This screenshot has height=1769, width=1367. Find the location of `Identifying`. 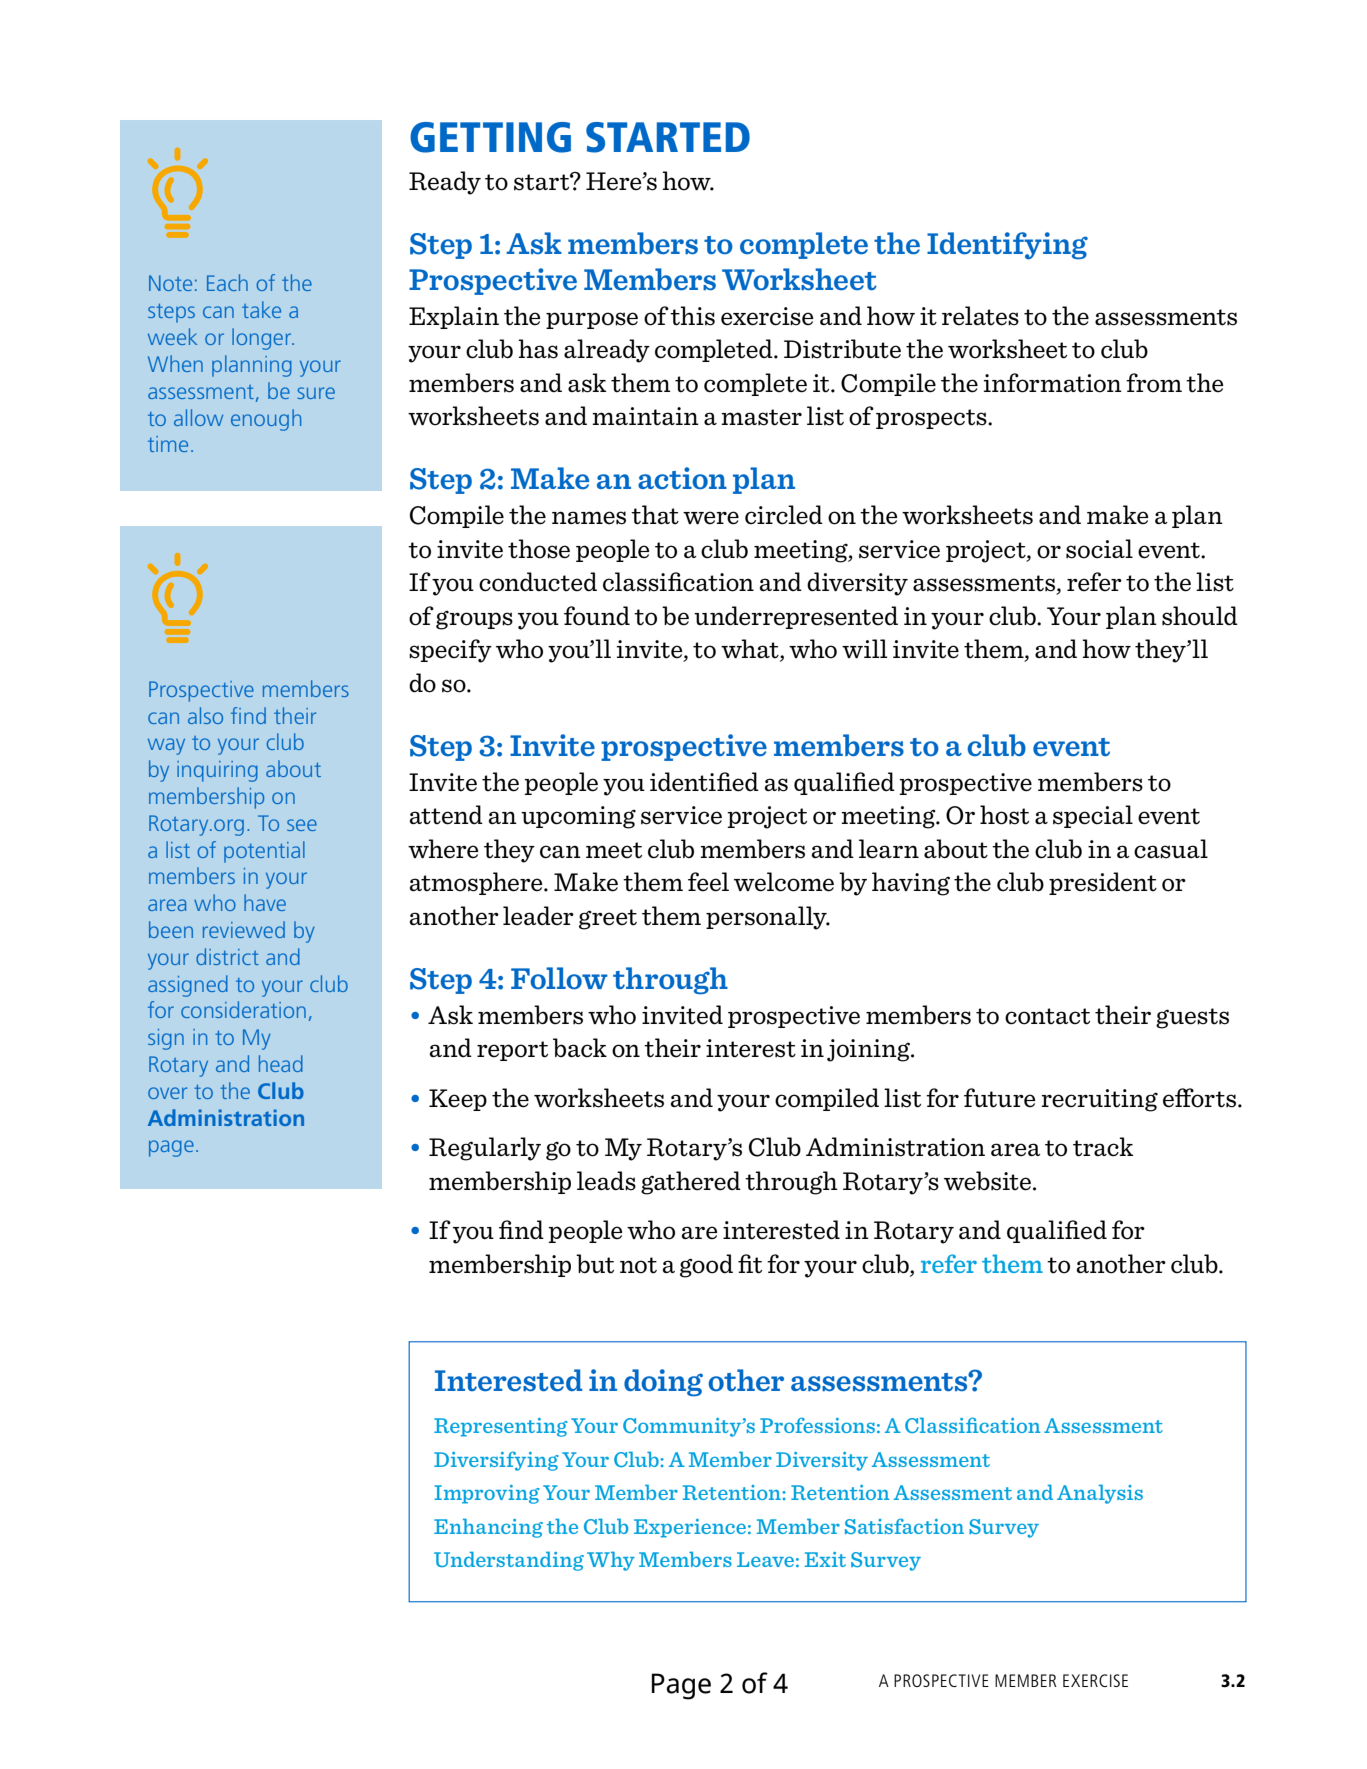

Identifying is located at coordinates (1007, 246).
